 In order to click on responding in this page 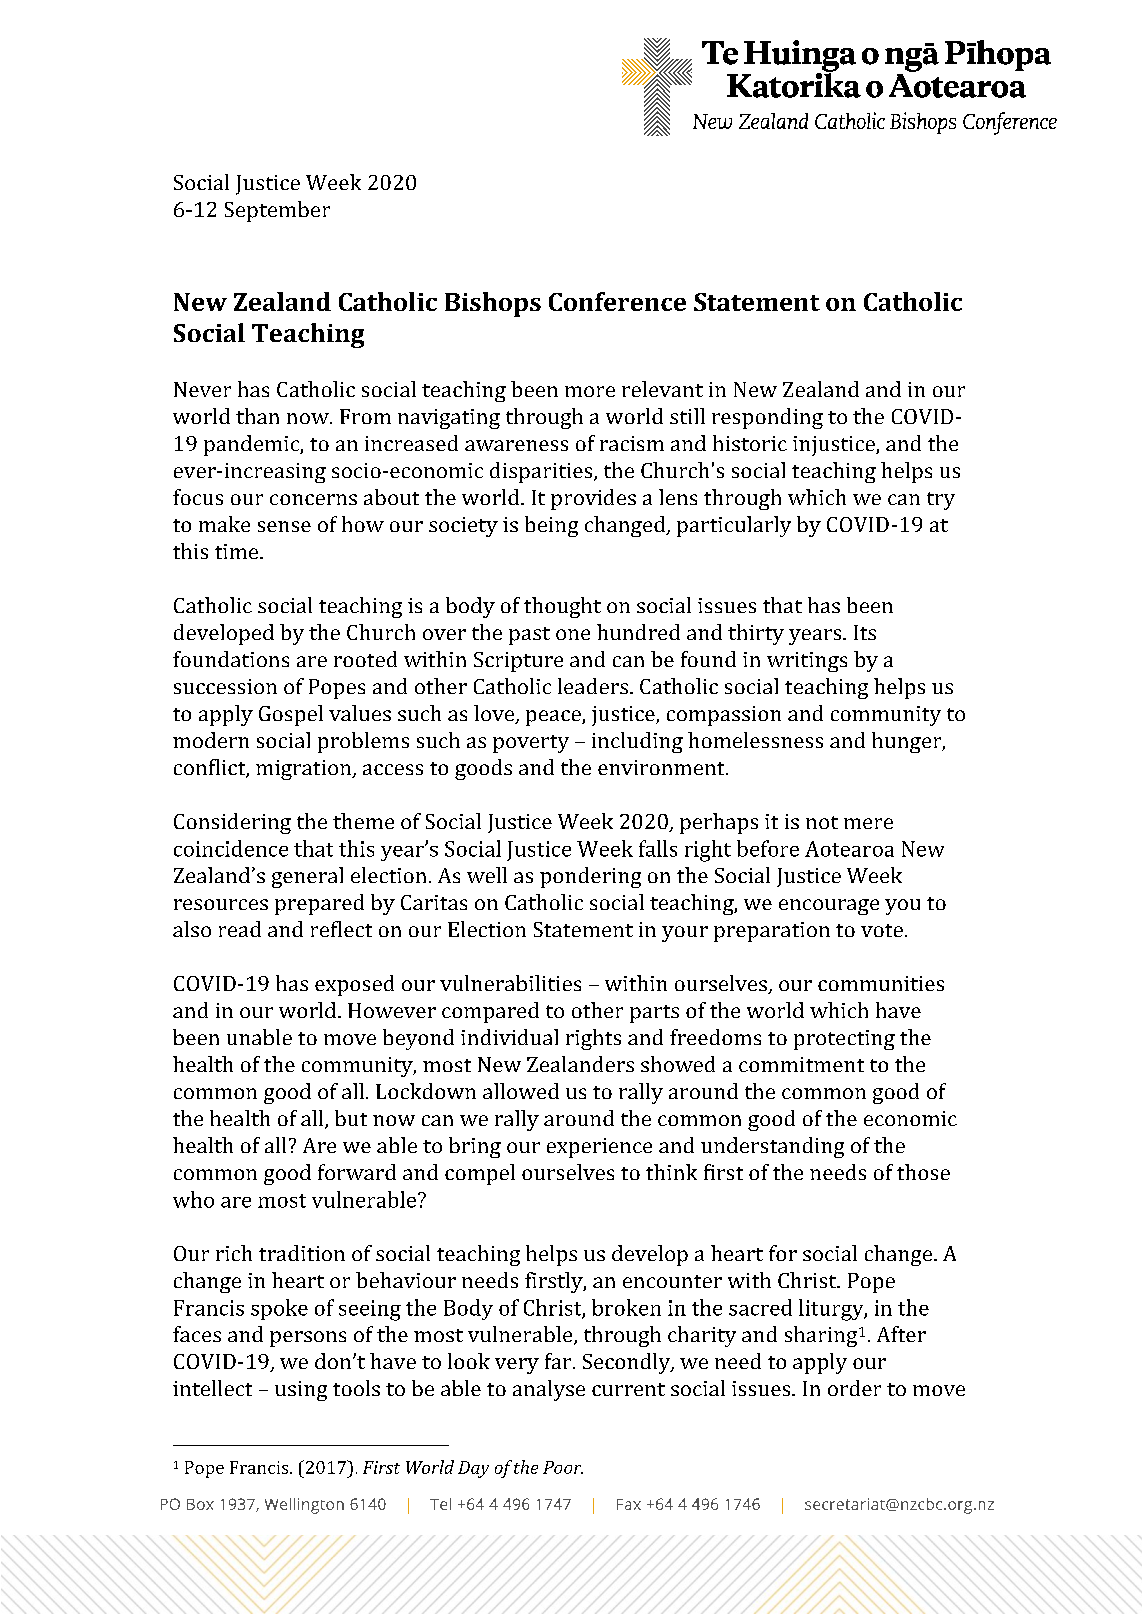, I will do `click(767, 418)`.
